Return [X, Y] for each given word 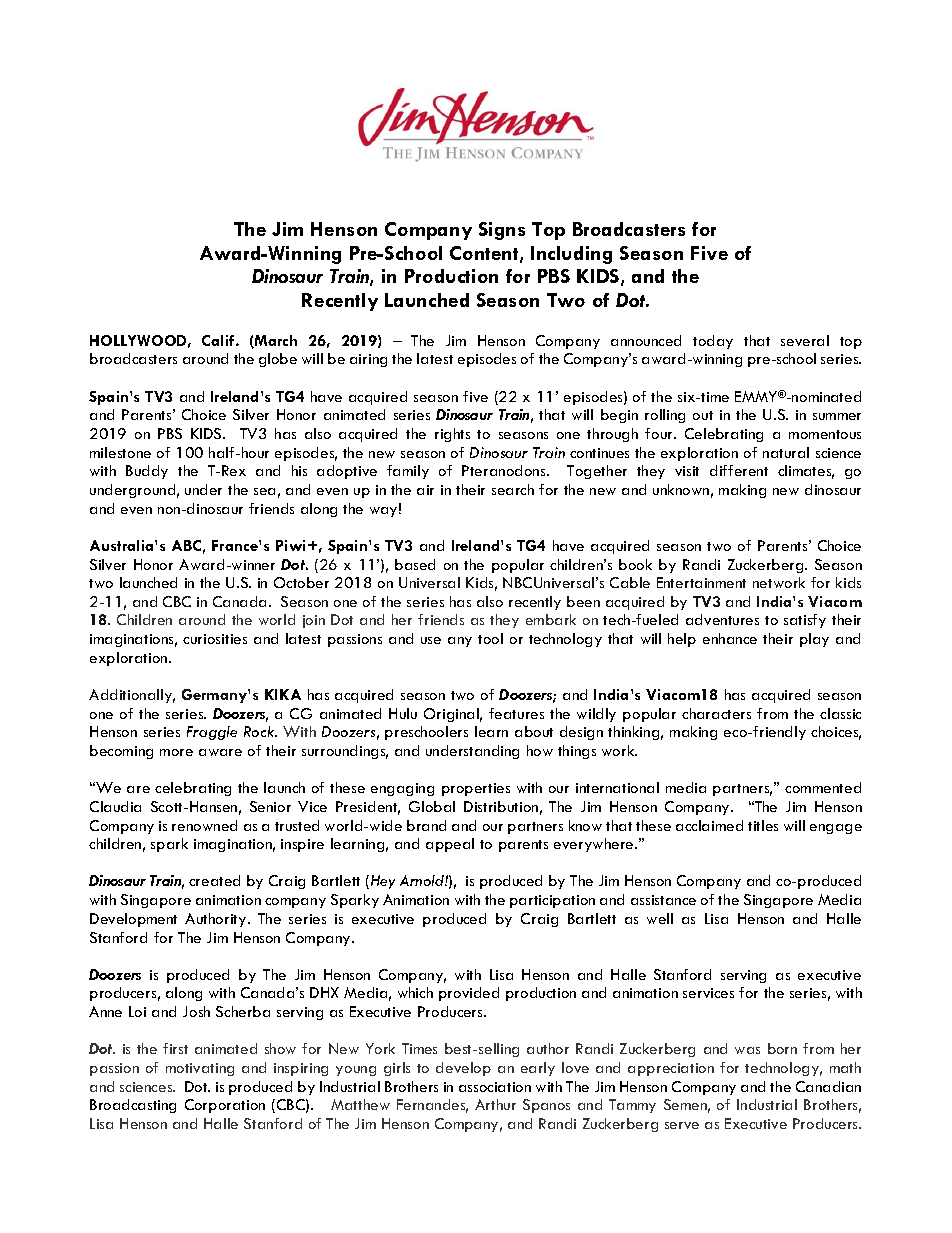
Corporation [225, 1106]
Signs [502, 231]
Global [432, 806]
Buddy [147, 472]
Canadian [828, 1086]
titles [763, 825]
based [415, 564]
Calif [219, 340]
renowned [204, 825]
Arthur [495, 1104]
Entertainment [701, 582]
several [805, 340]
